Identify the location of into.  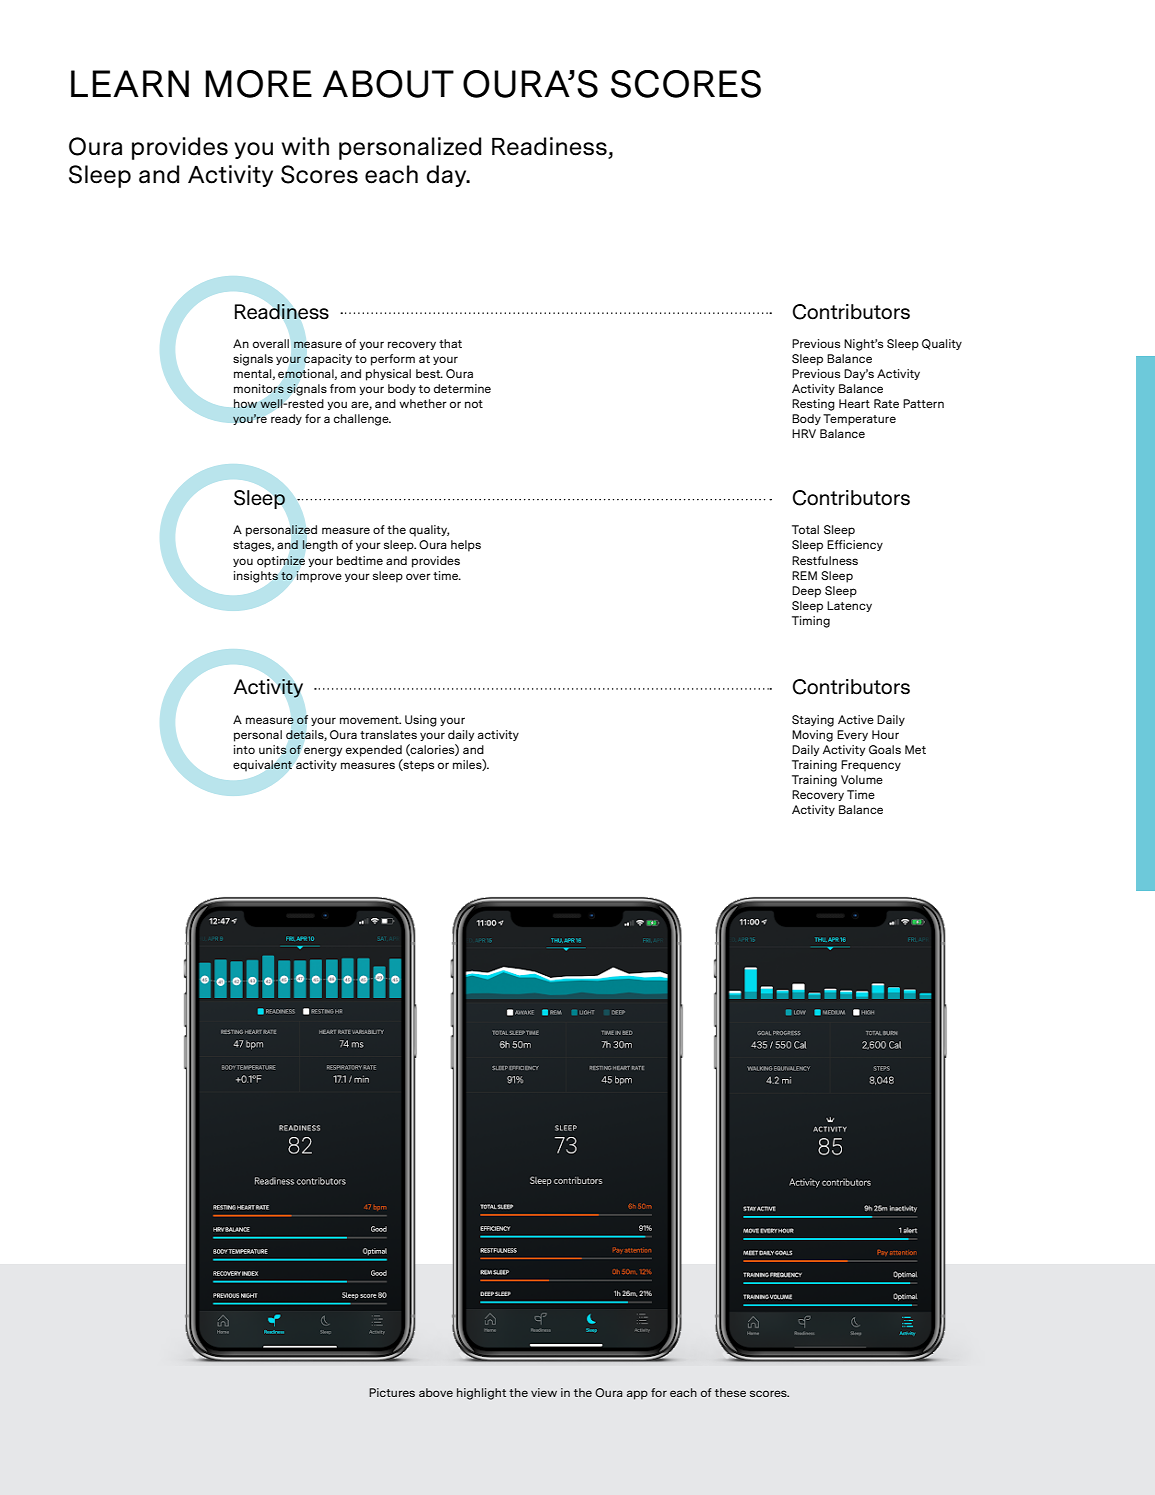
(244, 749).
